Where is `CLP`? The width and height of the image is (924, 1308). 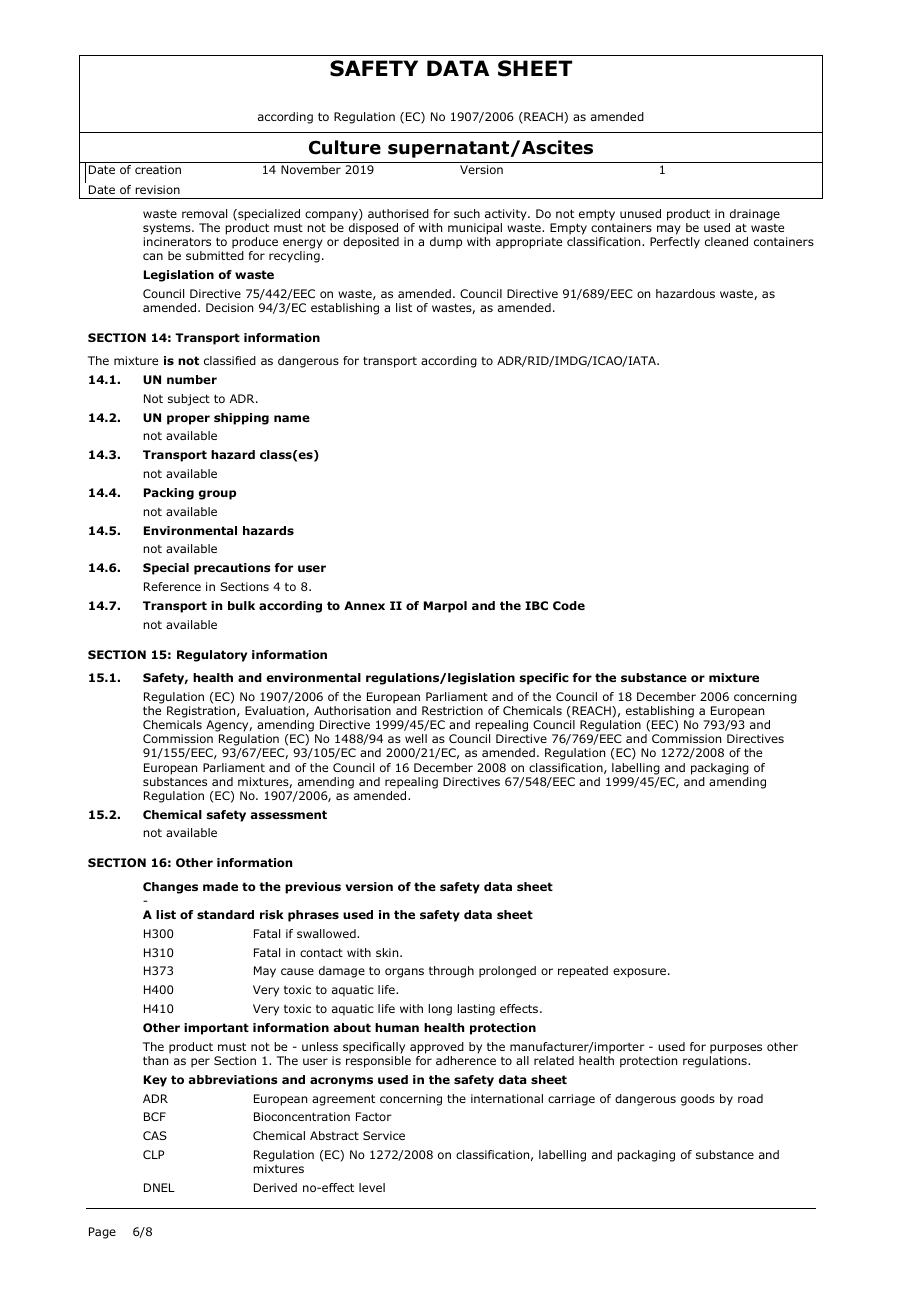
CLP is located at coordinates (153, 1154).
